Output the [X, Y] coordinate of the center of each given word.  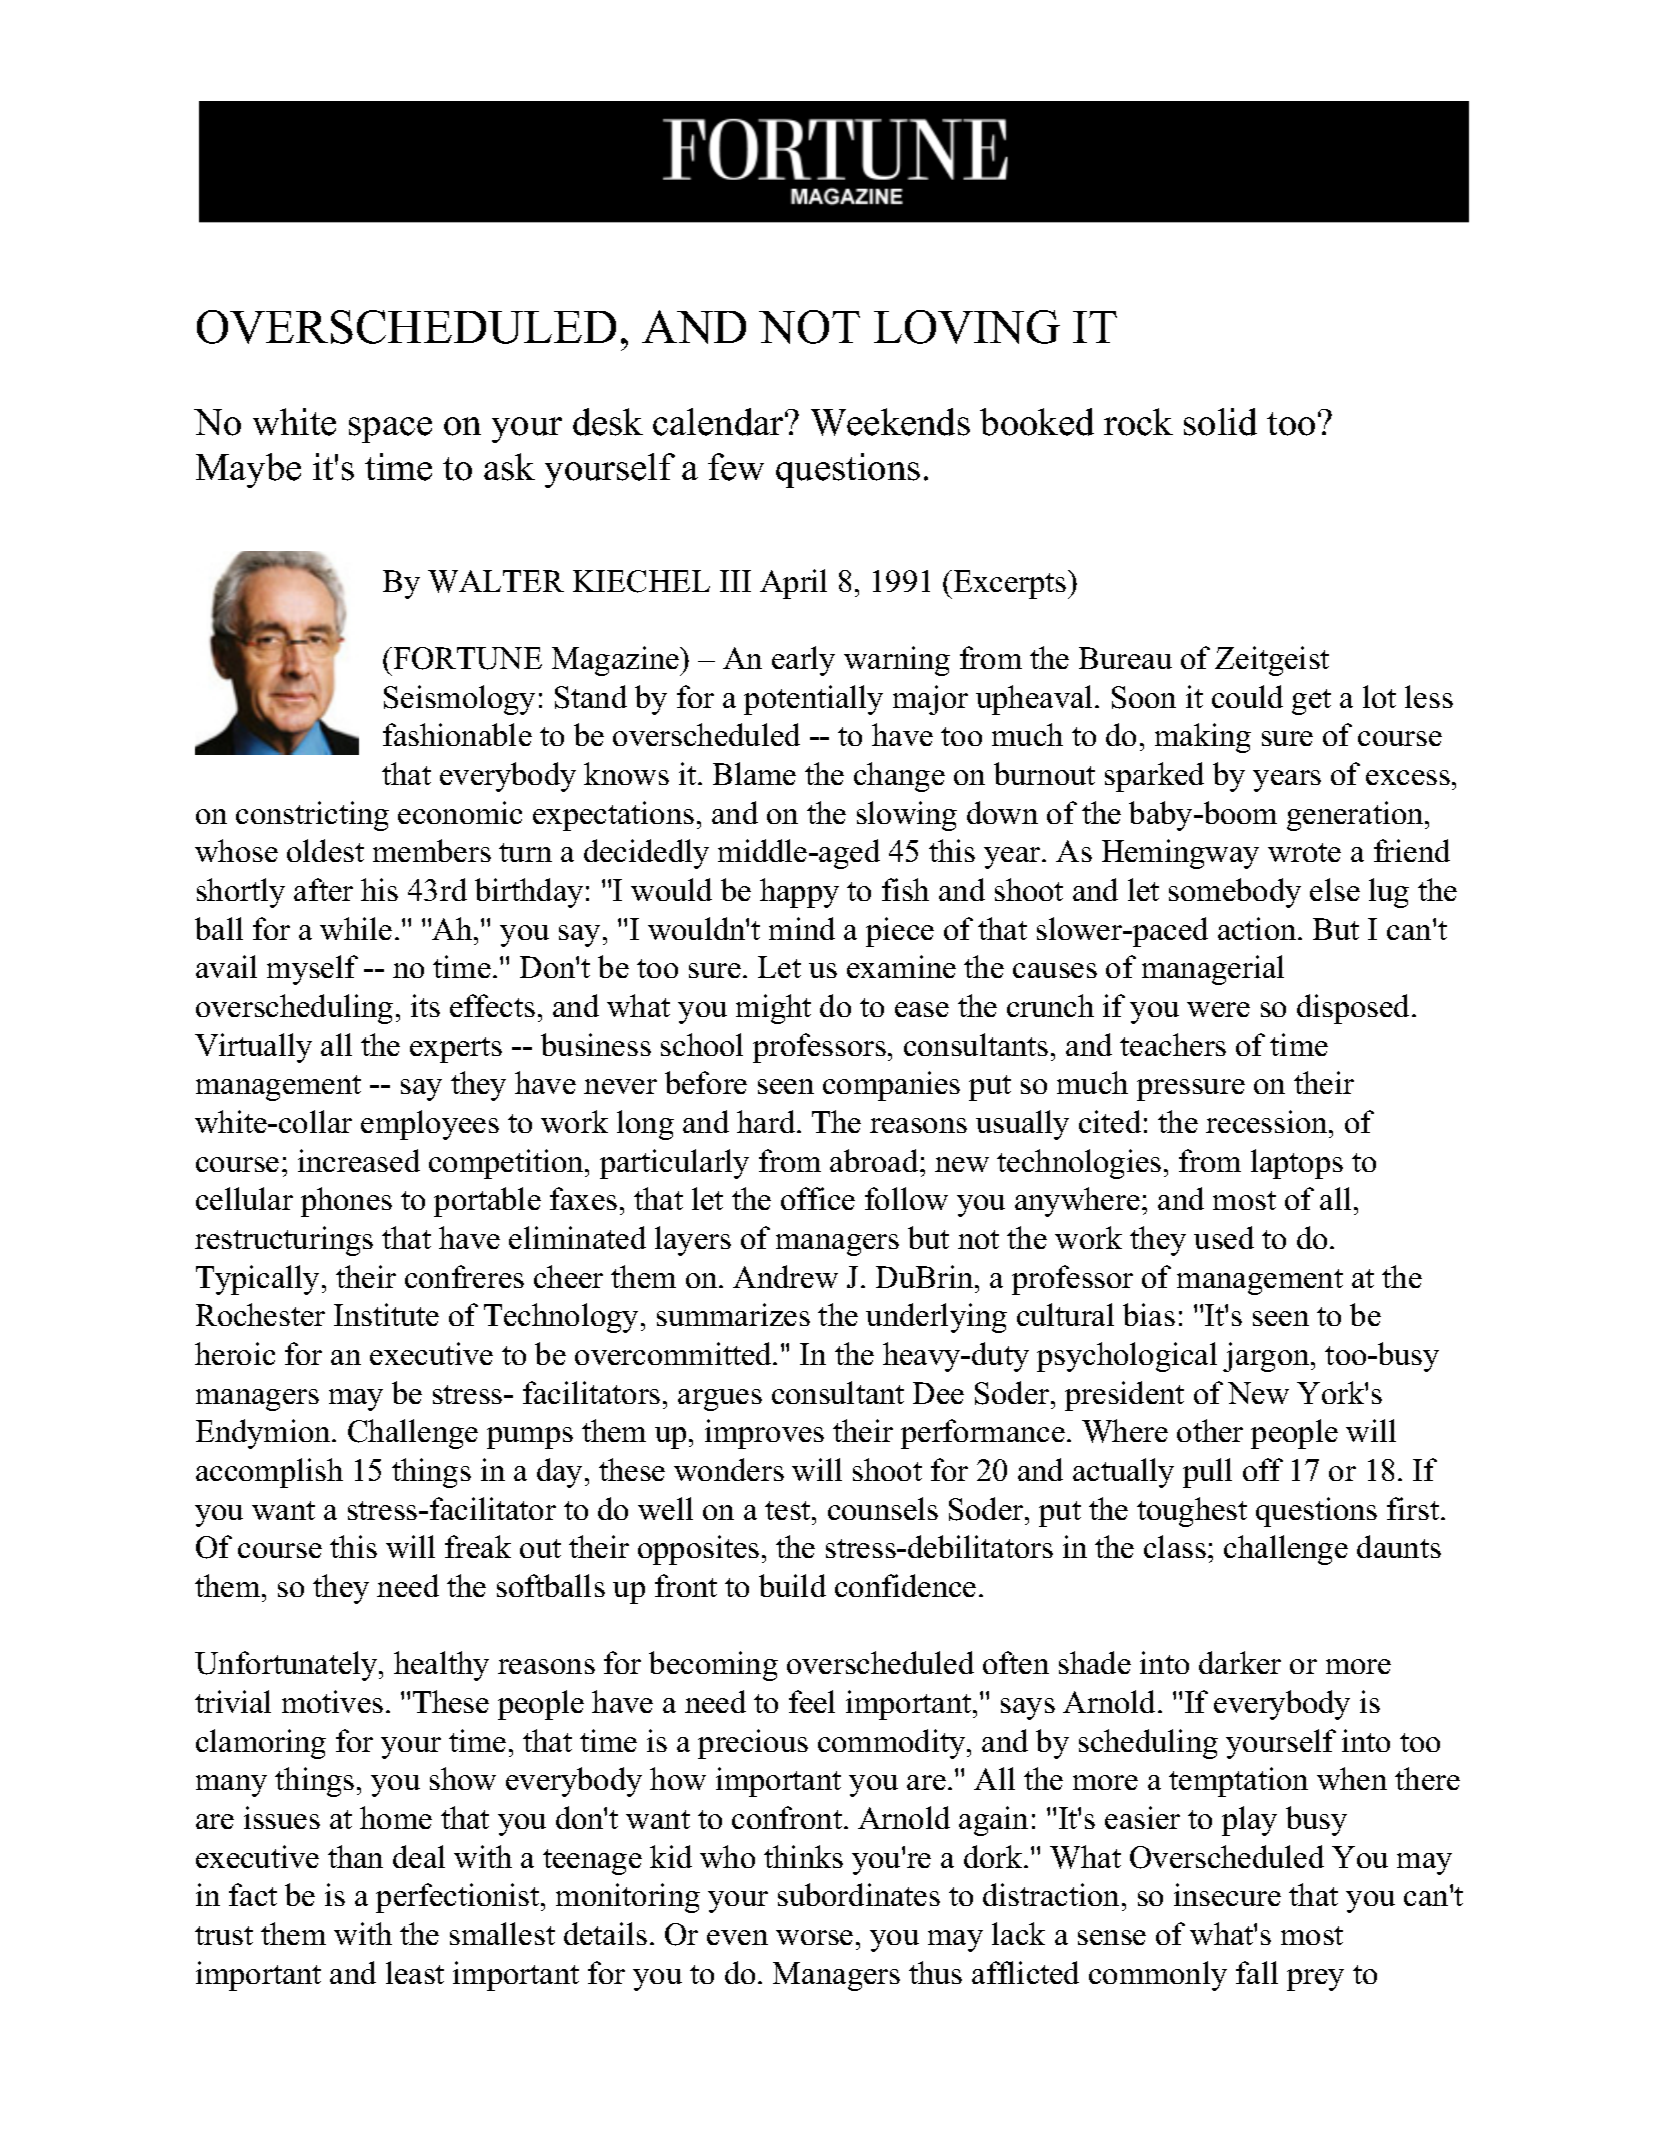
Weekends [890, 422]
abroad [875, 1160]
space [390, 430]
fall [1257, 1972]
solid [1220, 422]
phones [346, 1202]
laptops [1297, 1164]
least [415, 1972]
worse [814, 1937]
